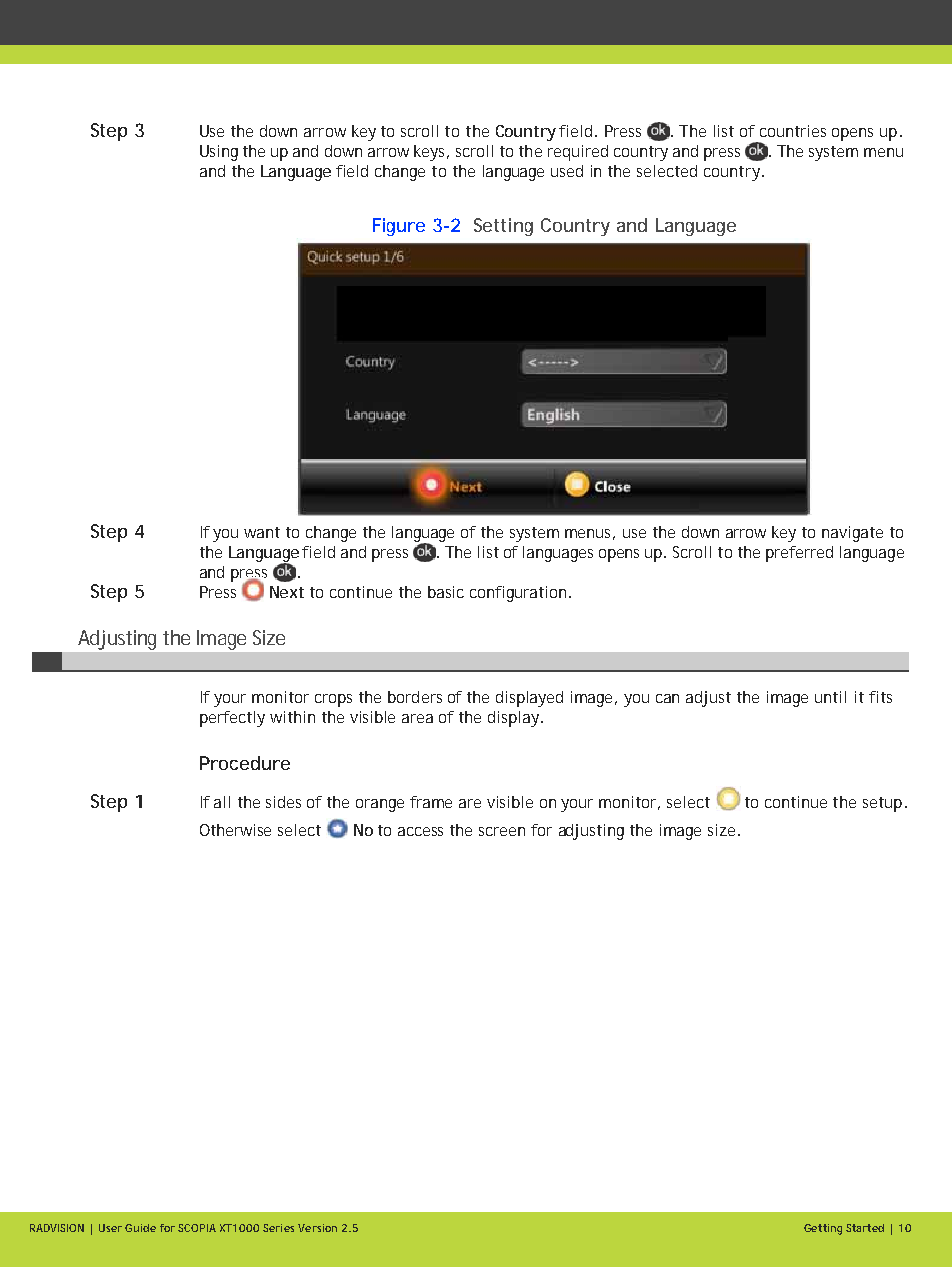  Describe the element at coordinates (518, 594) in the screenshot. I see `configuration` at that location.
